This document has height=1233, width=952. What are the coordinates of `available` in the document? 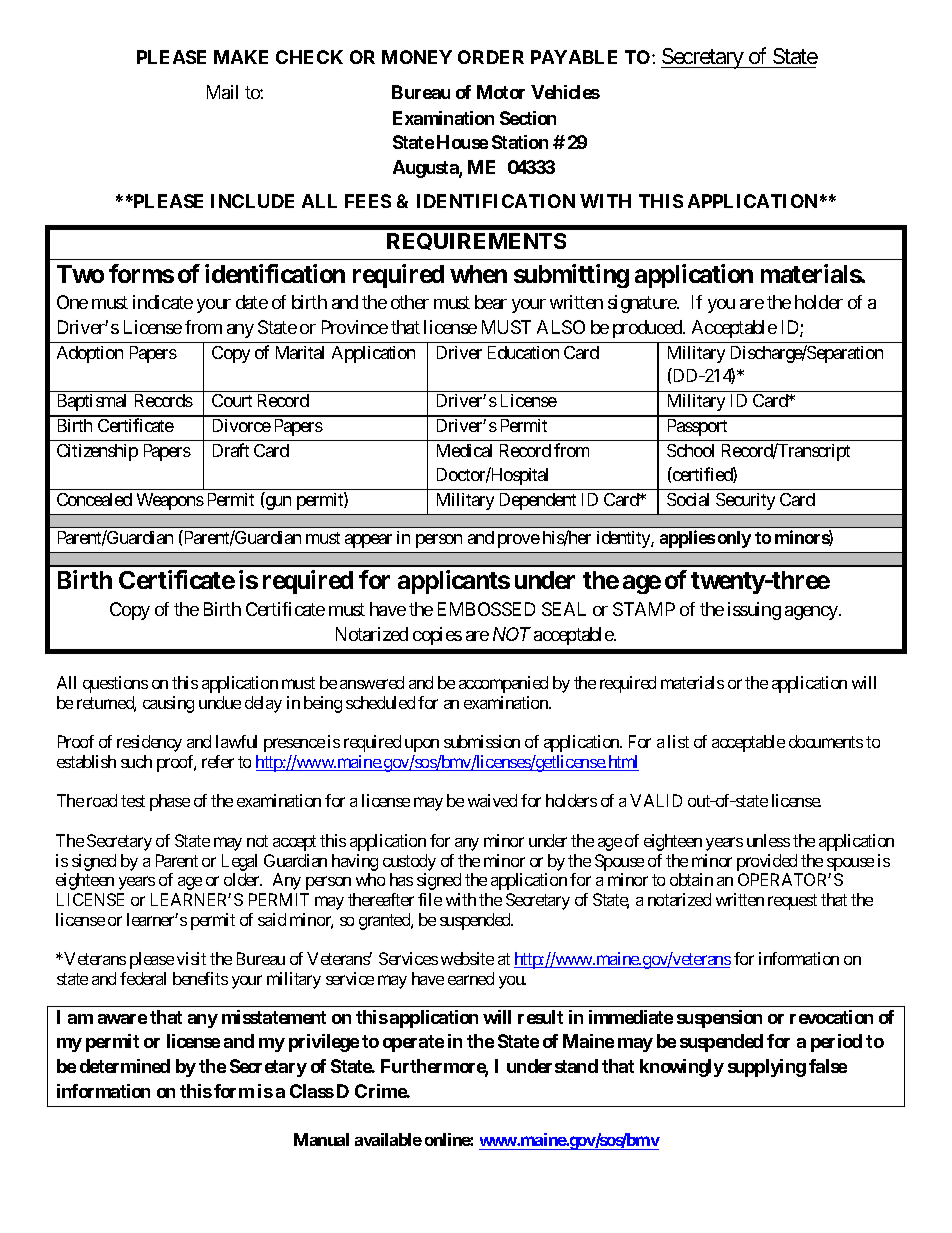 It's located at (388, 1139).
